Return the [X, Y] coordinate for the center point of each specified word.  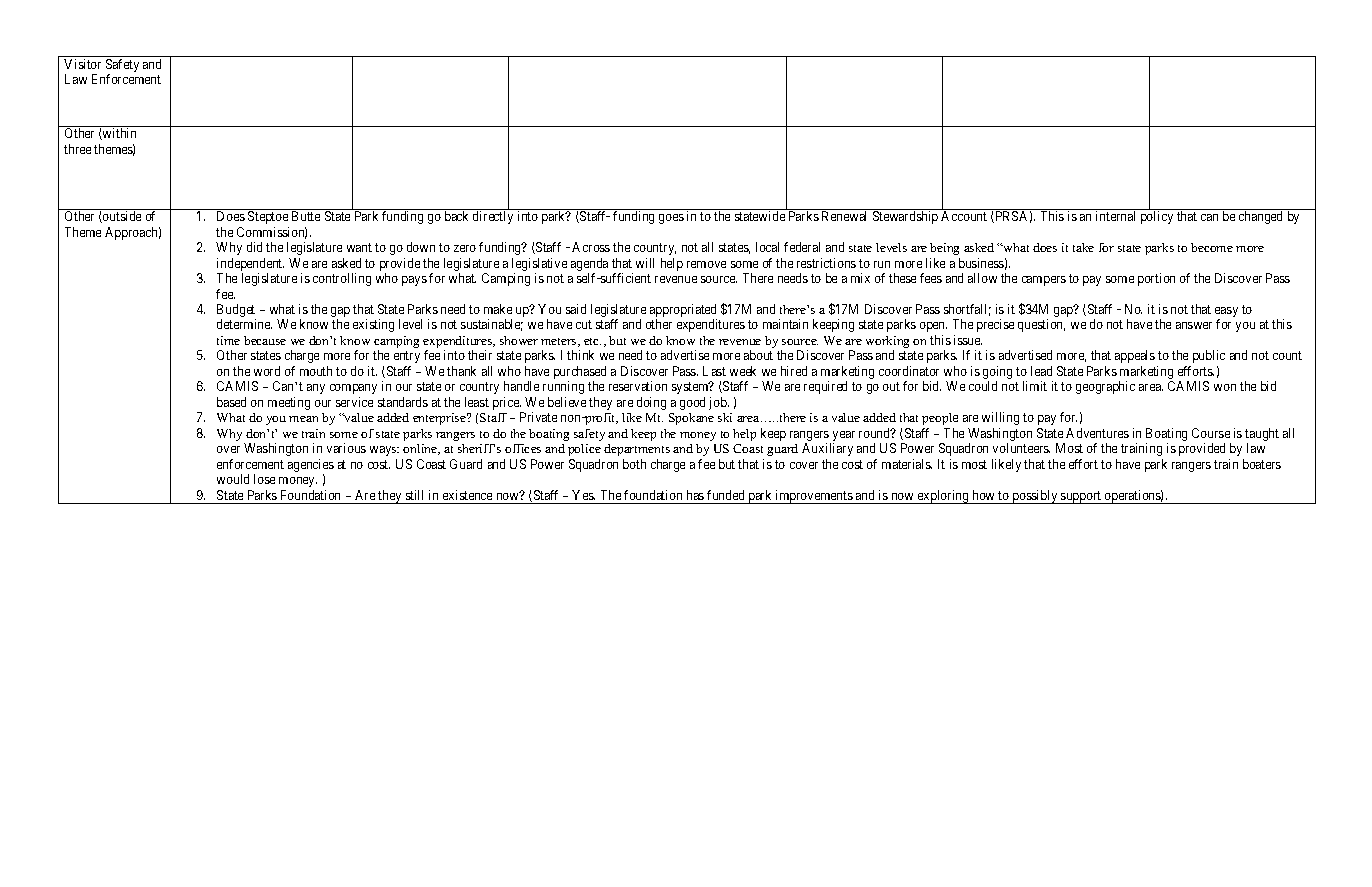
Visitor [82, 64]
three [77, 149]
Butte [306, 216]
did [254, 247]
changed [1260, 217]
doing [651, 403]
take [1083, 247]
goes [671, 219]
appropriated [683, 312]
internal [1115, 216]
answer [1194, 325]
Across [591, 247]
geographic [1105, 387]
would [233, 479]
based [231, 402]
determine [244, 324]
